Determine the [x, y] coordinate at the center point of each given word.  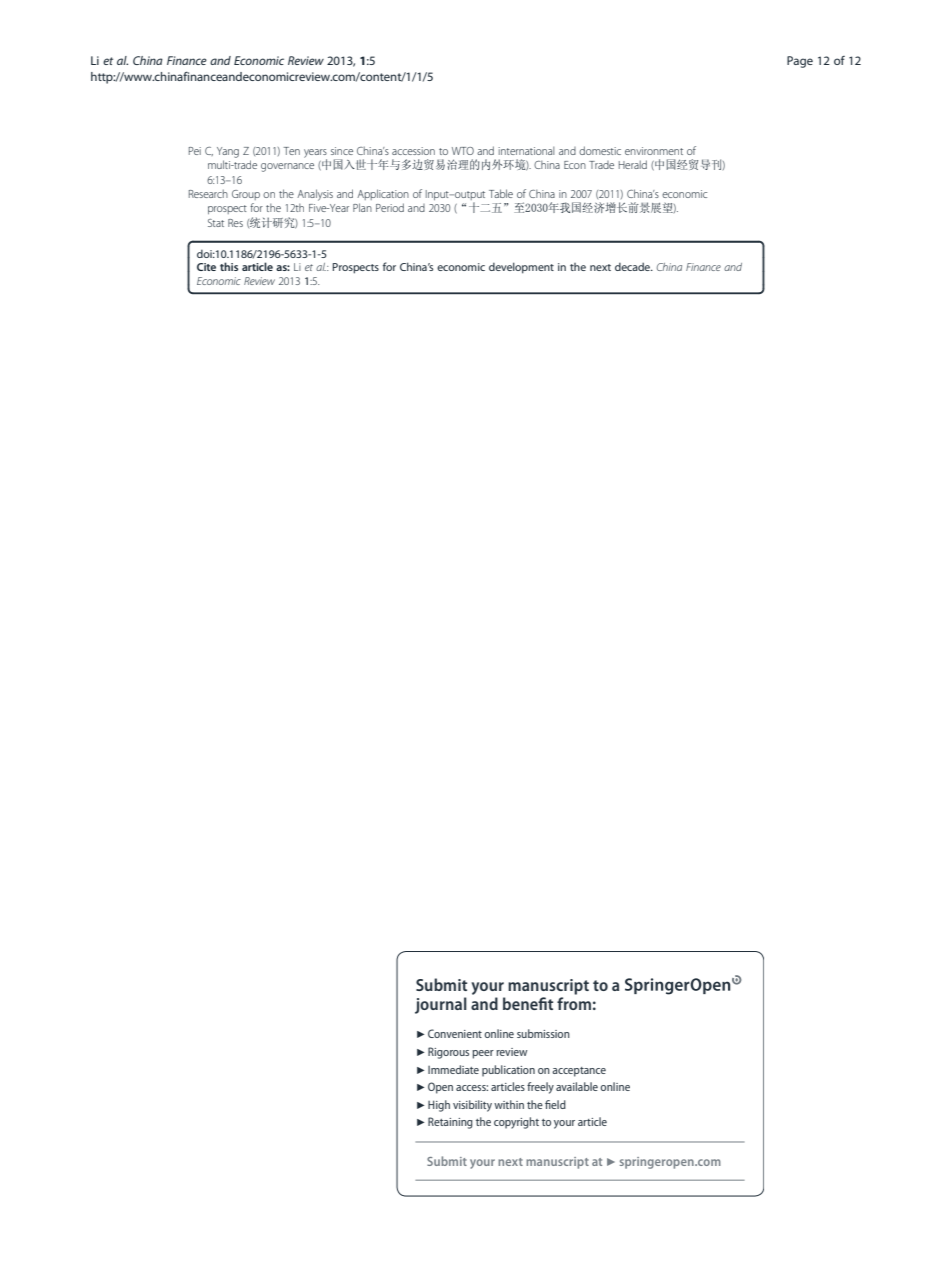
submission [543, 1033]
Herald [633, 164]
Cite [206, 267]
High [439, 1106]
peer [483, 1054]
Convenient [455, 1033]
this [229, 266]
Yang [228, 152]
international [526, 151]
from [574, 1003]
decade [633, 266]
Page [800, 62]
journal [441, 1005]
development [521, 268]
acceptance [579, 1072]
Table [501, 193]
